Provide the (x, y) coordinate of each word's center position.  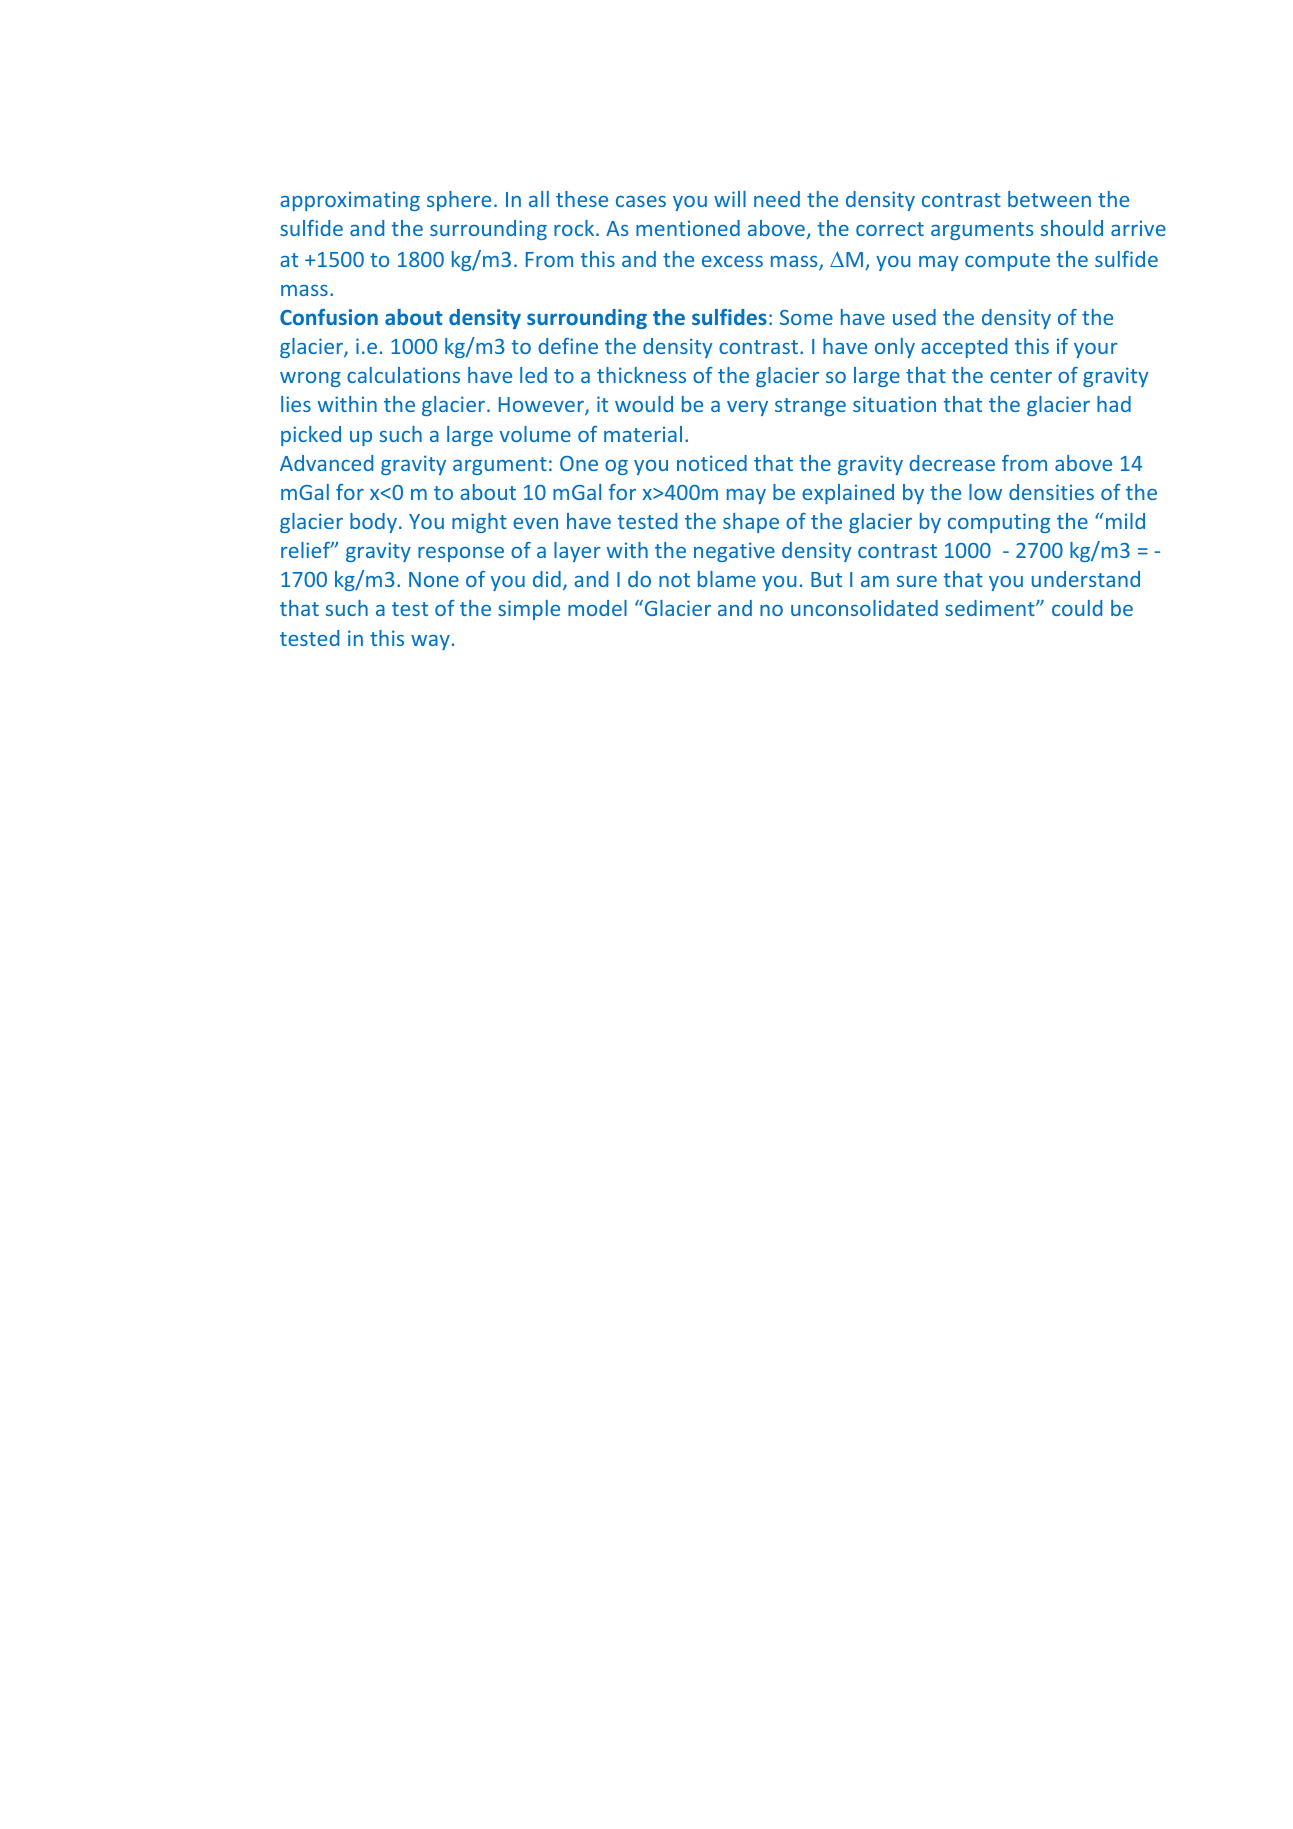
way (430, 642)
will (730, 199)
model (597, 608)
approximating (350, 201)
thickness (641, 375)
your (1096, 350)
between (1049, 199)
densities (1051, 492)
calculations (403, 375)
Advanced (326, 463)
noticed (712, 463)
